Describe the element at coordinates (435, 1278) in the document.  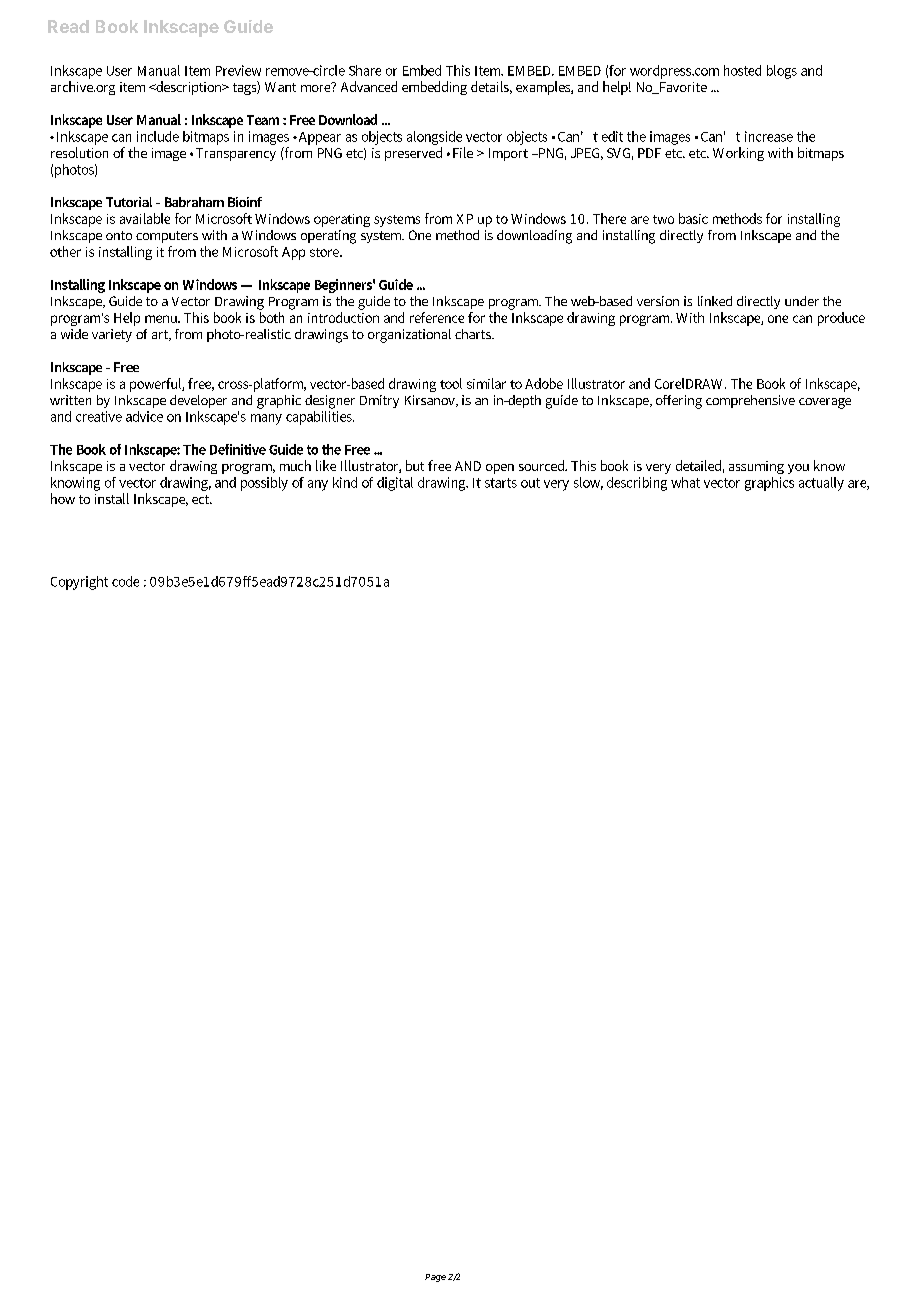
I see `Page` at that location.
